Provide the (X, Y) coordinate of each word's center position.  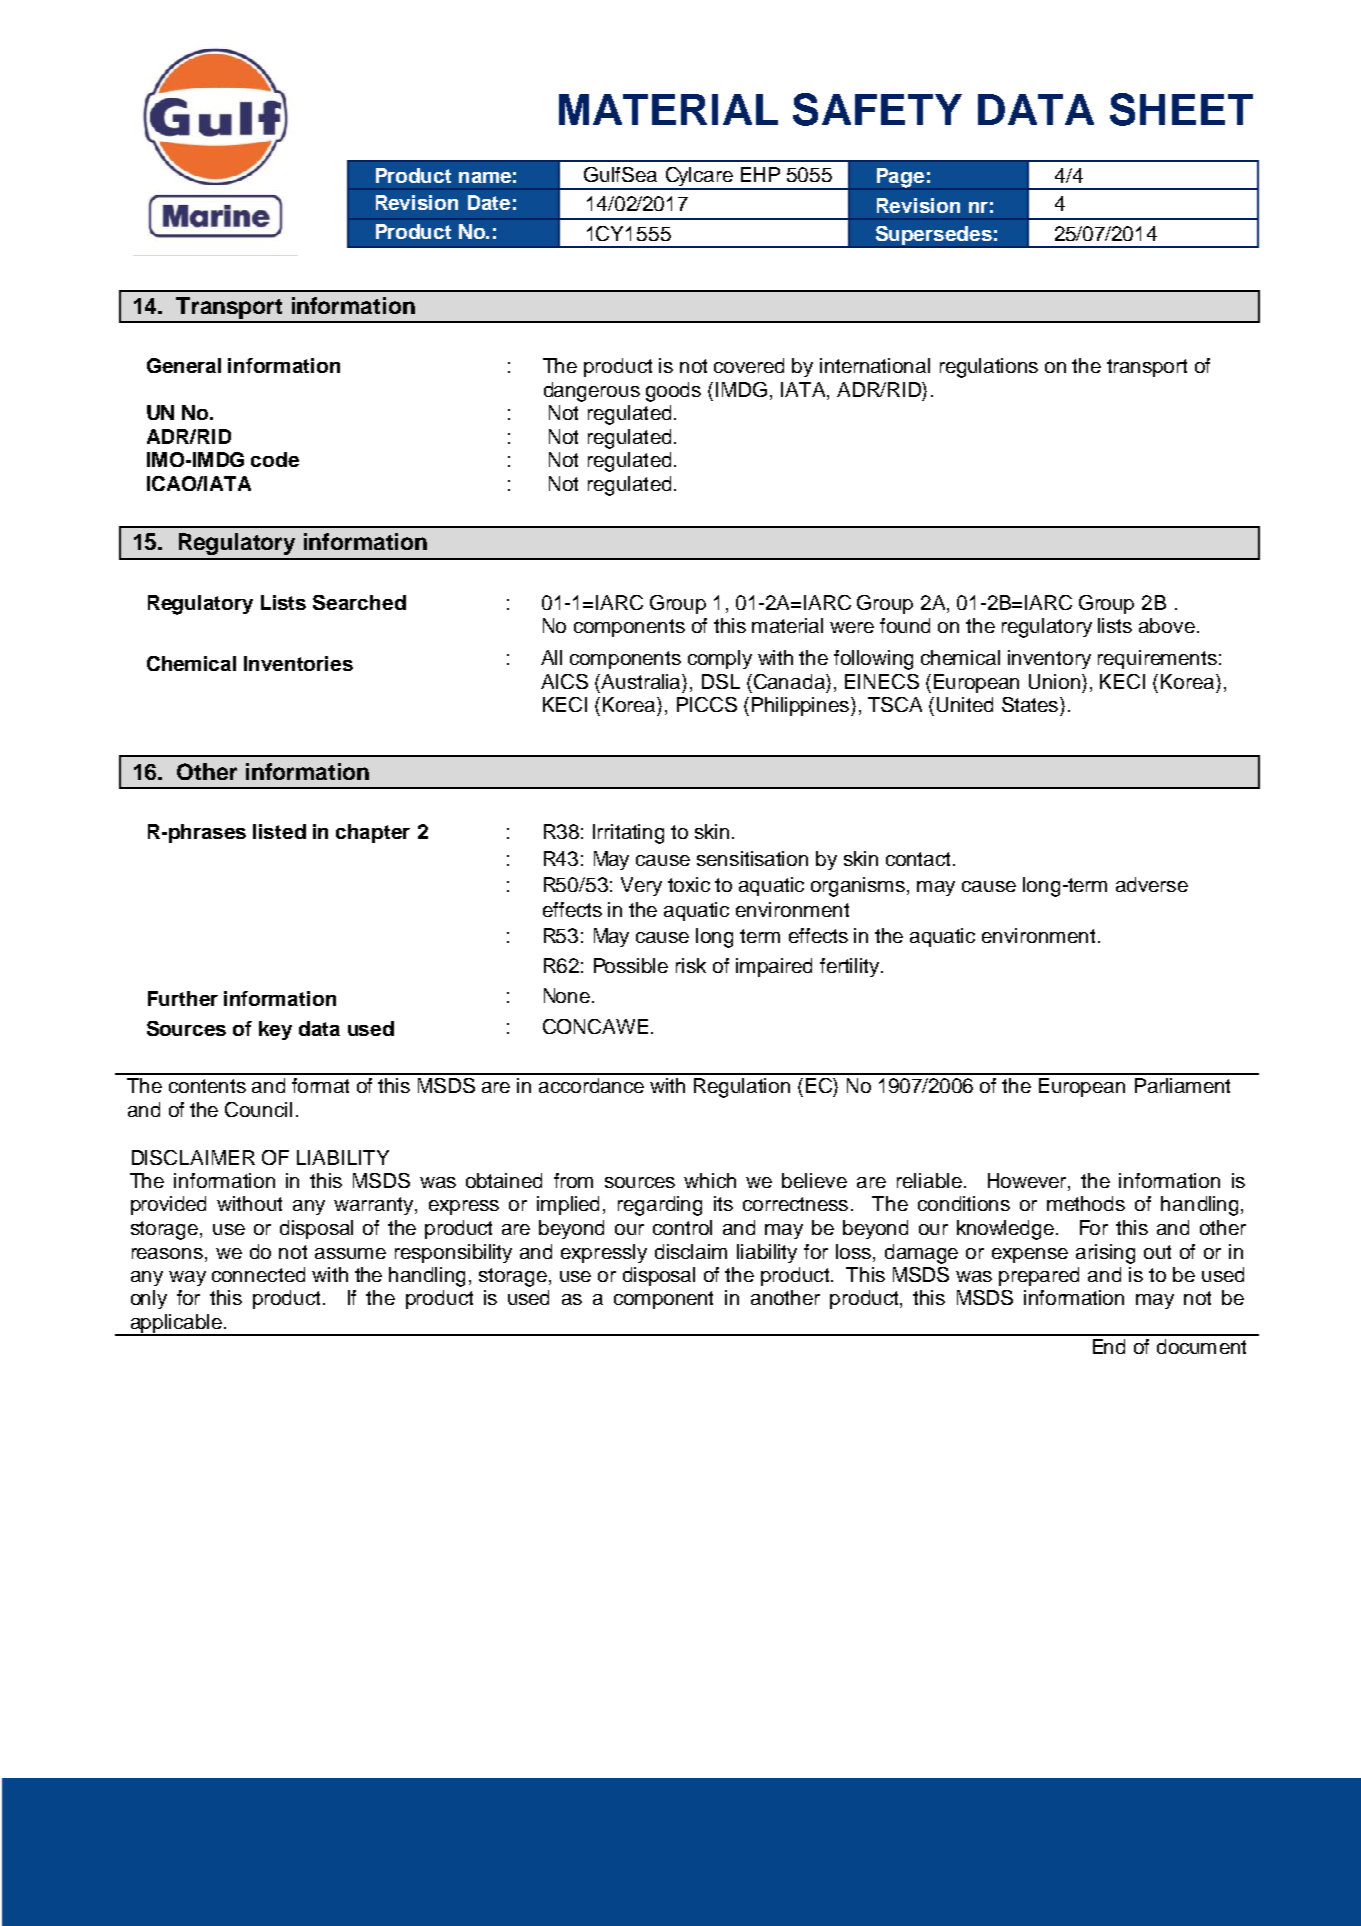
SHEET (1181, 109)
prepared (1039, 1276)
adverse (1152, 884)
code (275, 459)
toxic (689, 884)
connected (258, 1274)
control (682, 1227)
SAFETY (877, 109)
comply (720, 659)
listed (279, 831)
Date (489, 202)
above (1167, 625)
